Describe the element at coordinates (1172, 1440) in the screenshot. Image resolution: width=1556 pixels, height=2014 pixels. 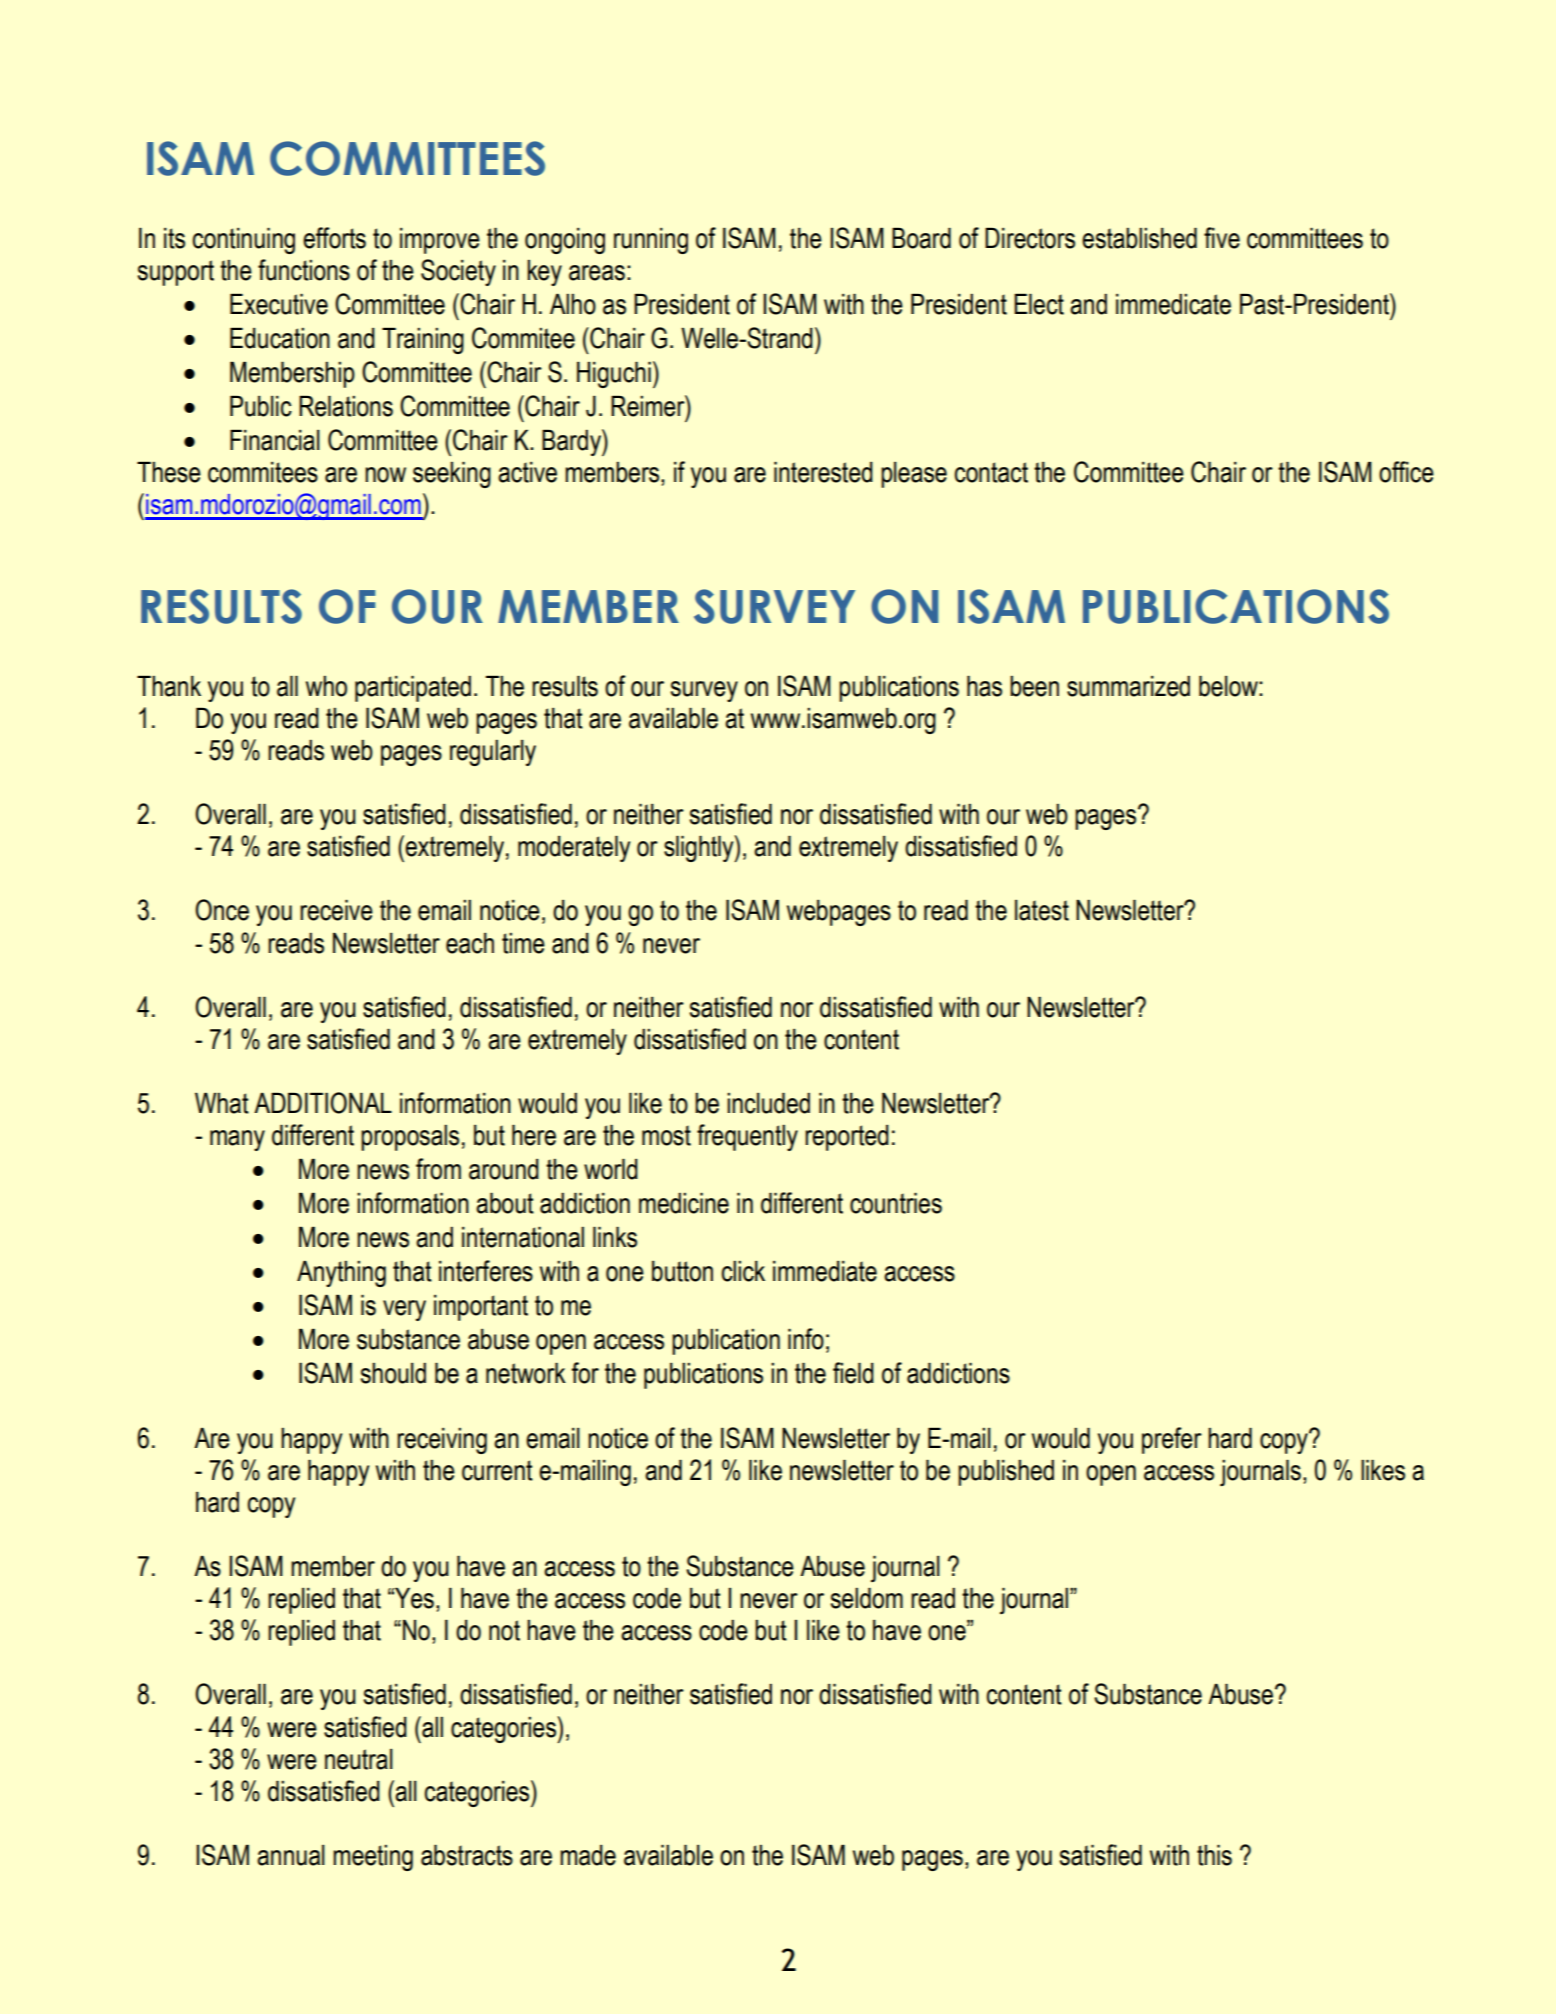
I see `prefer` at that location.
